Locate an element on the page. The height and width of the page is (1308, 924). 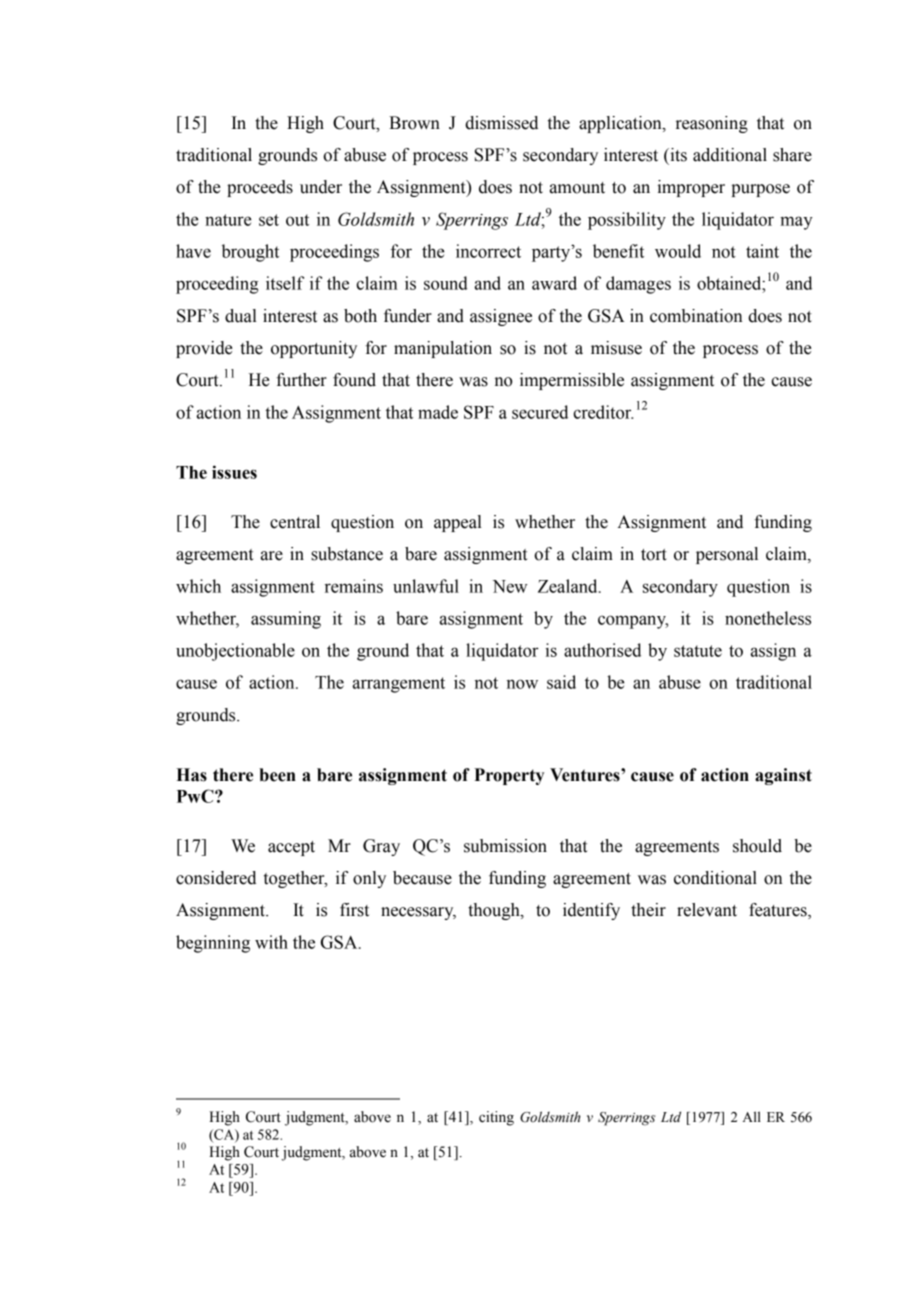
been is located at coordinates (277, 775).
